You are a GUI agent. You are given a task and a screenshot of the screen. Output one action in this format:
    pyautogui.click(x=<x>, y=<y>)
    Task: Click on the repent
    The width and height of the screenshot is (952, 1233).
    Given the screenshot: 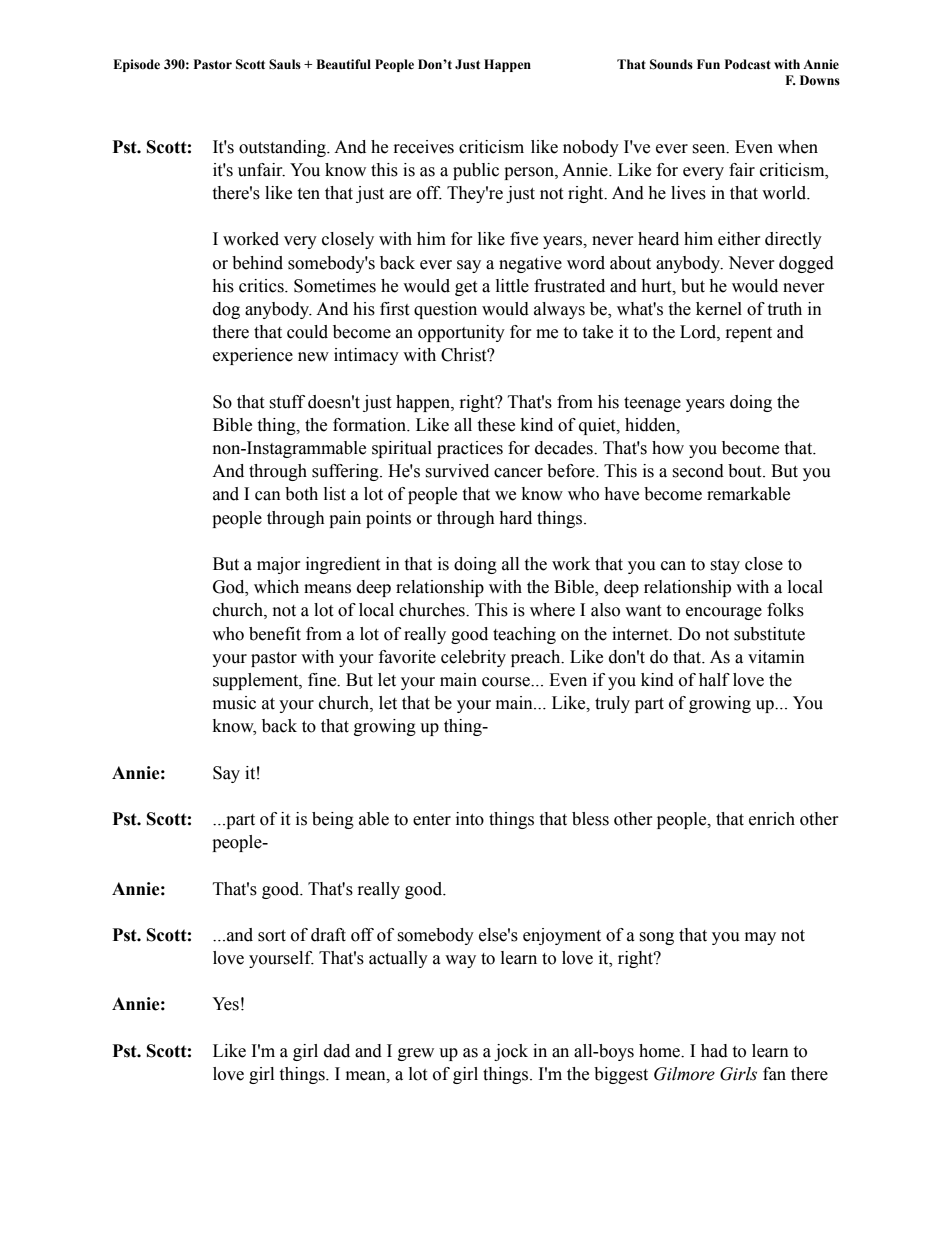 What is the action you would take?
    pyautogui.click(x=749, y=334)
